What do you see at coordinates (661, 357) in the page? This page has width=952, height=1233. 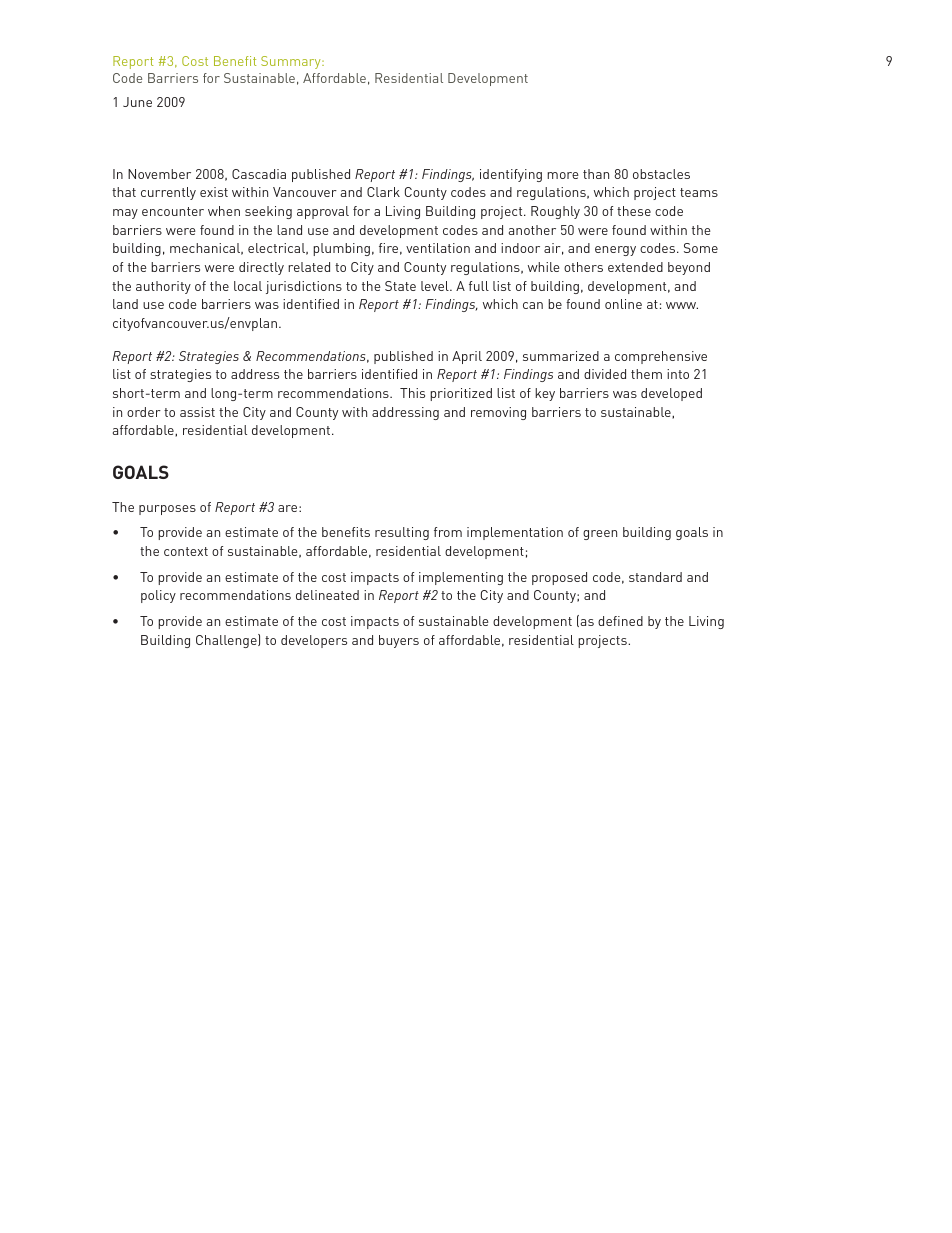 I see `comprehensive` at bounding box center [661, 357].
